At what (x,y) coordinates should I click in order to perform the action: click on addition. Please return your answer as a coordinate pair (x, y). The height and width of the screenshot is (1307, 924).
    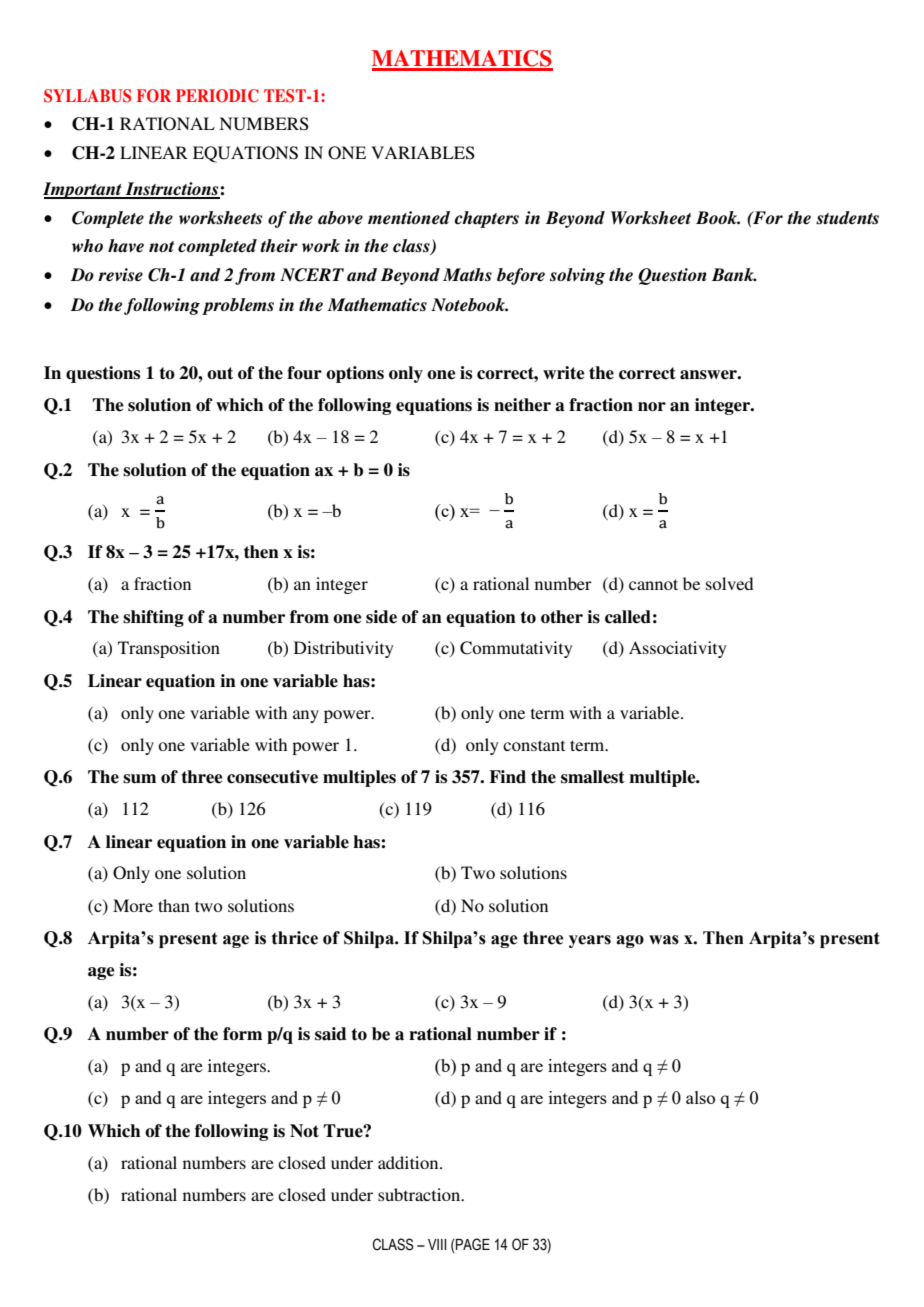
    Looking at the image, I should click on (409, 1162).
